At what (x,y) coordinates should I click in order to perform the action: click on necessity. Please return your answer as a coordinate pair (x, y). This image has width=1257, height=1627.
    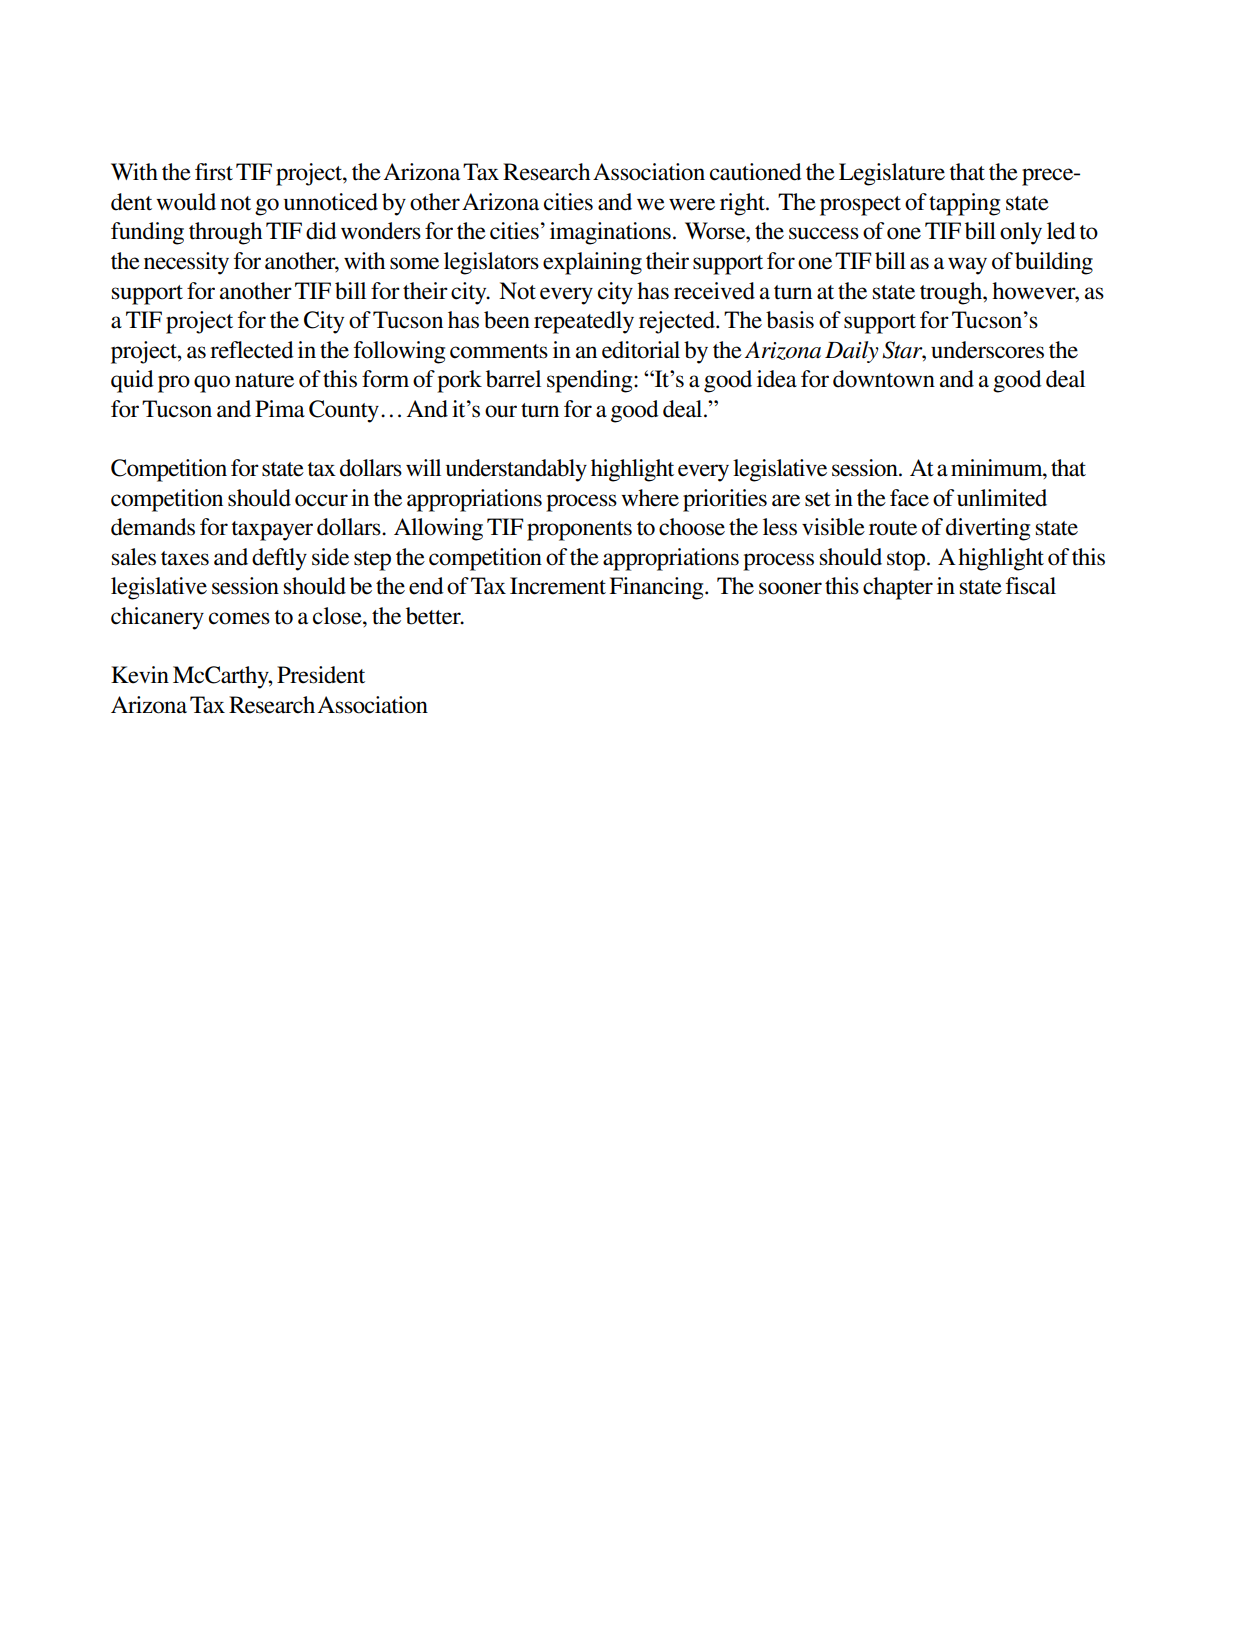
    Looking at the image, I should click on (186, 263).
